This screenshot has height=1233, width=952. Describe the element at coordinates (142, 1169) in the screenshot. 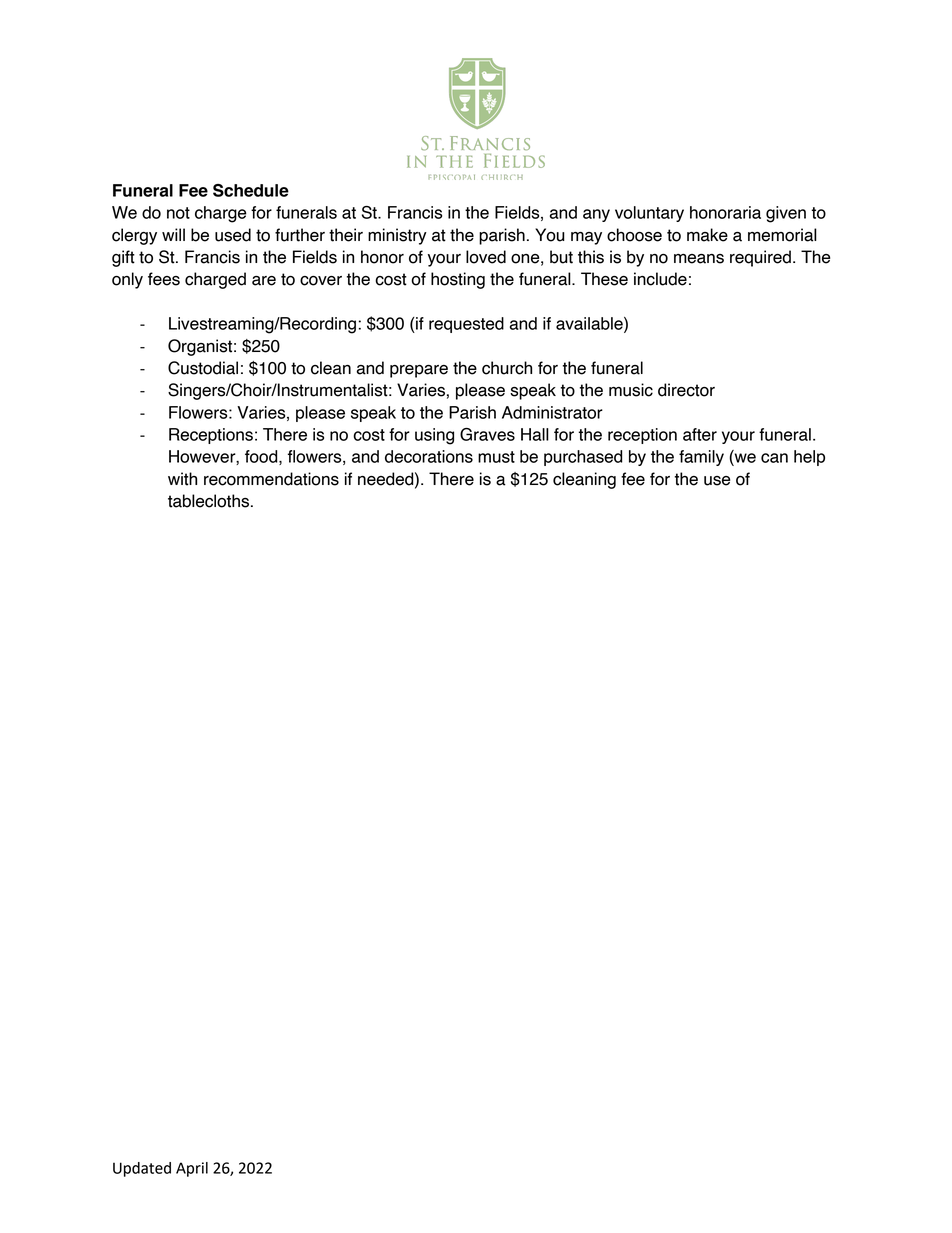

I see `Updated` at that location.
